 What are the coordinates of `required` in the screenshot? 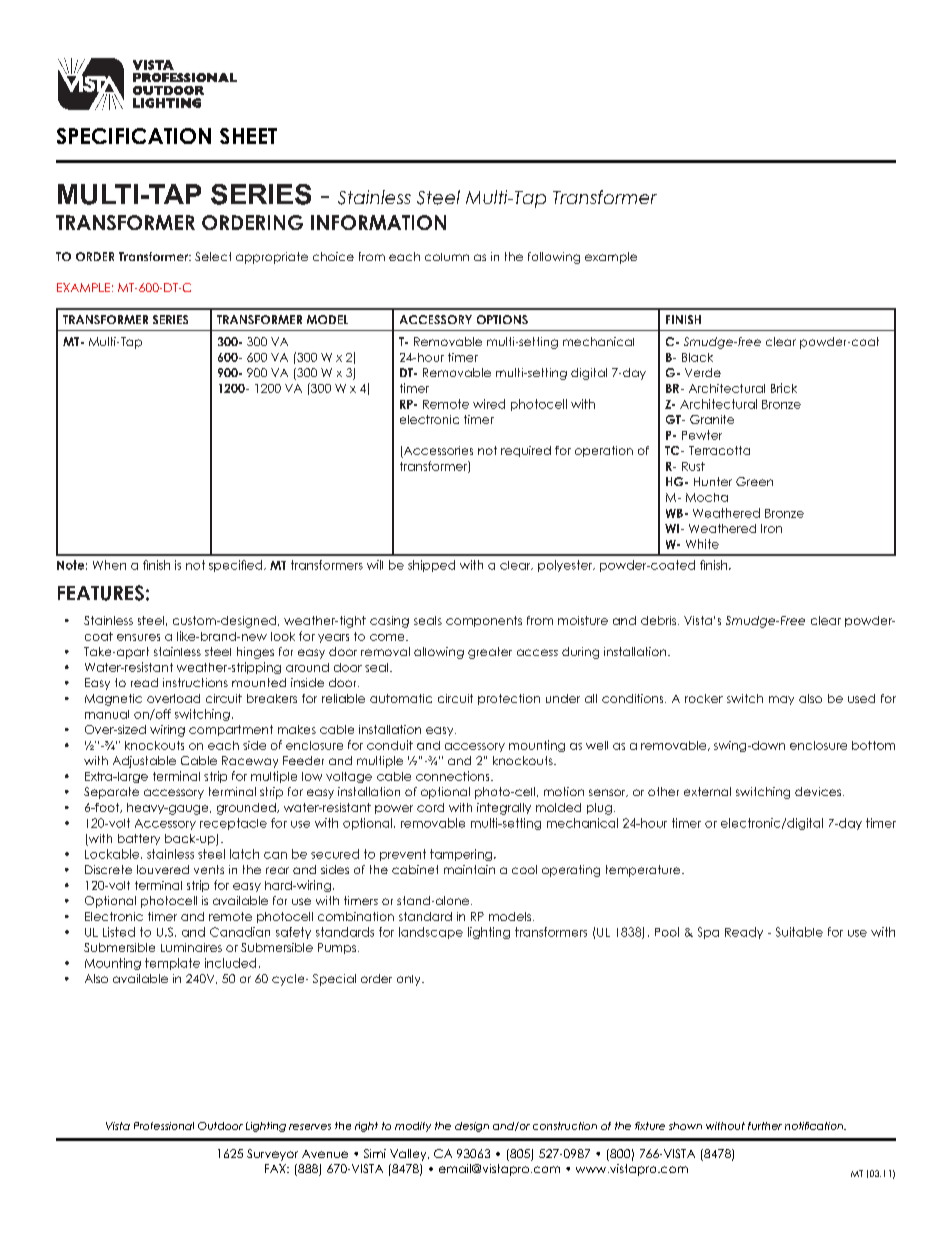 It's located at (526, 451).
